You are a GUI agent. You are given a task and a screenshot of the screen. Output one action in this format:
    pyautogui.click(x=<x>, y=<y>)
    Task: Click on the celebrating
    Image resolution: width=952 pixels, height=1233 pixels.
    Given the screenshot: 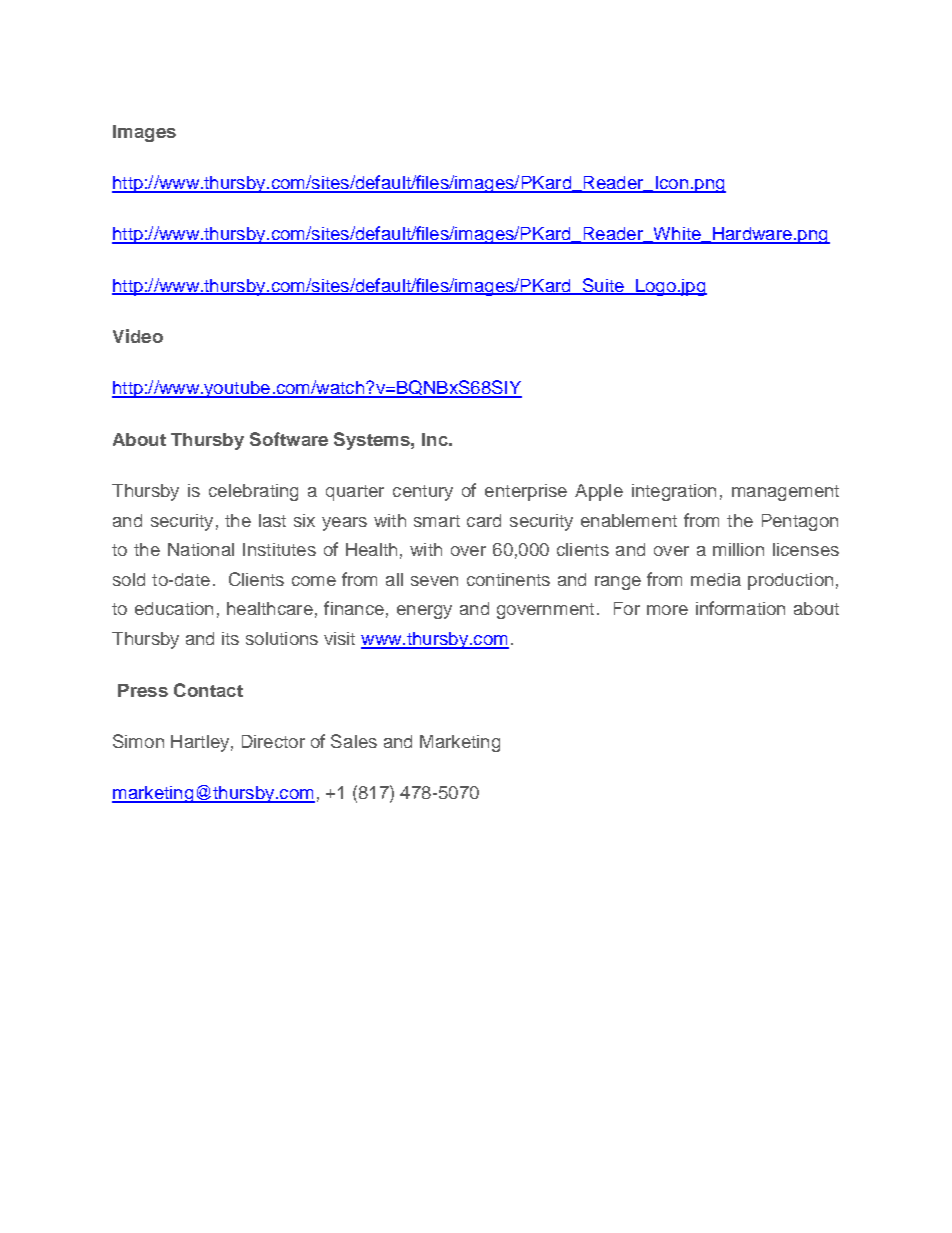 What is the action you would take?
    pyautogui.click(x=253, y=492)
